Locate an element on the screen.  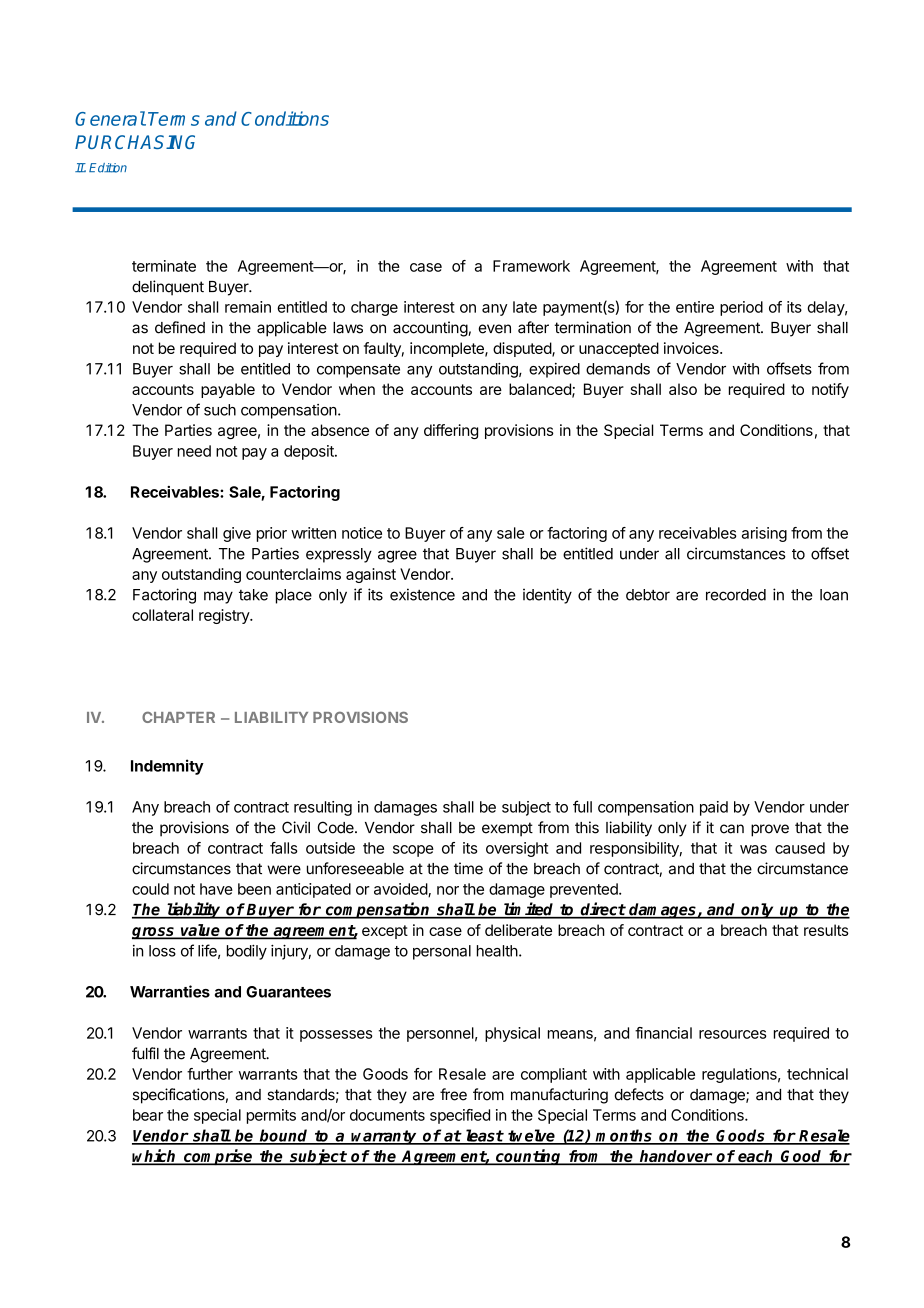
period is located at coordinates (741, 308).
